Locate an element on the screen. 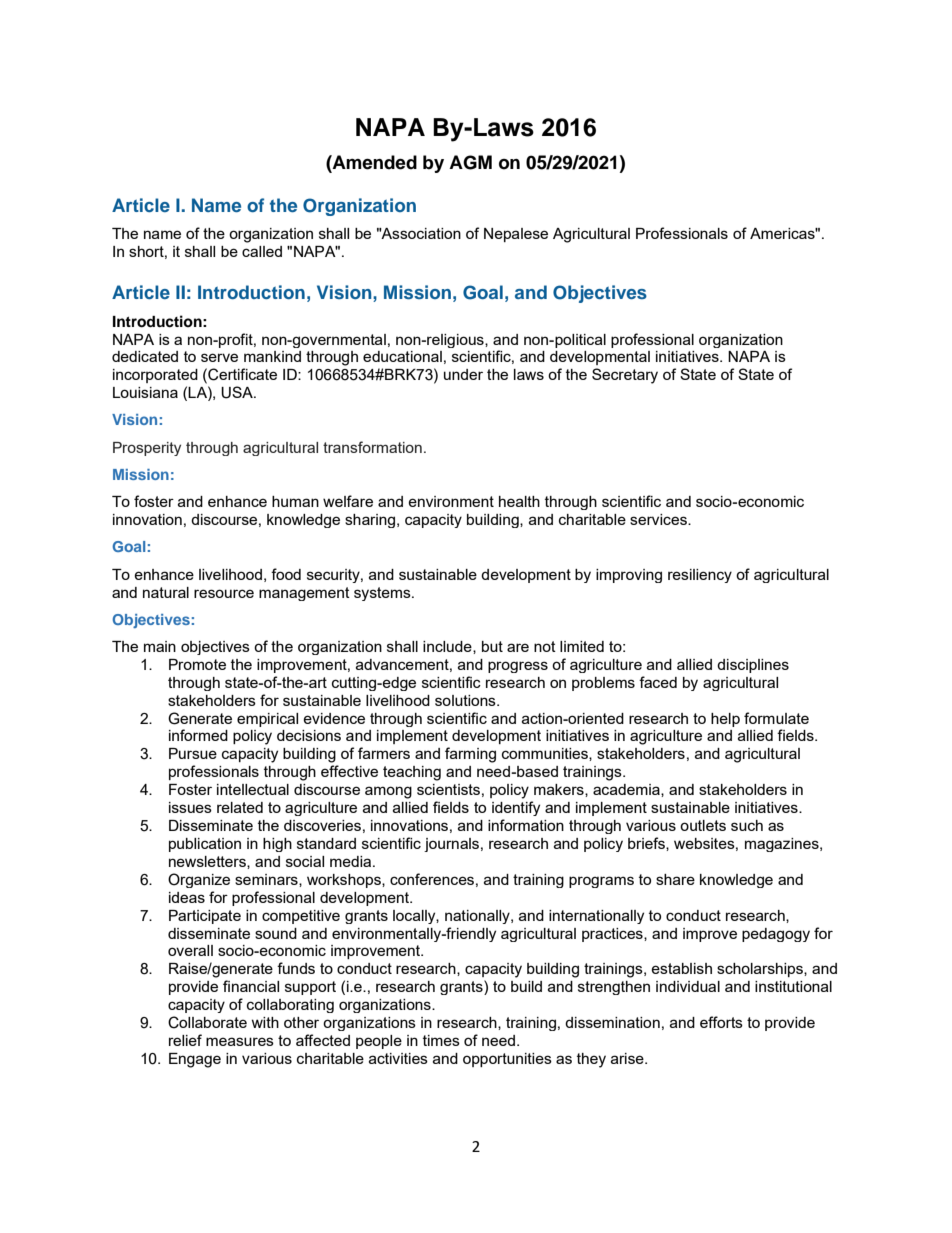 This screenshot has width=952, height=1233. but is located at coordinates (492, 646).
